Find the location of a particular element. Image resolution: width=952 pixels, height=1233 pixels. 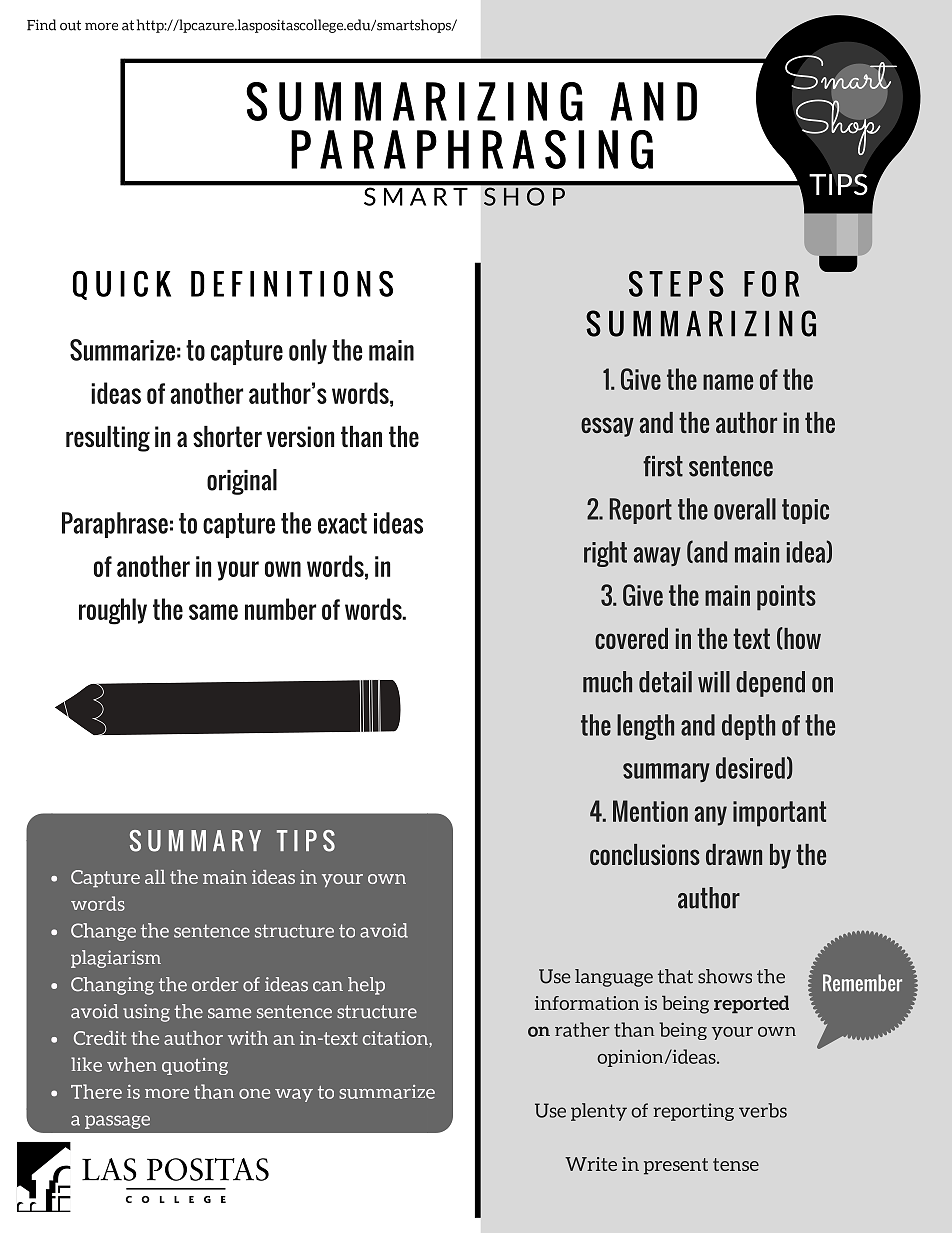

out is located at coordinates (70, 25).
